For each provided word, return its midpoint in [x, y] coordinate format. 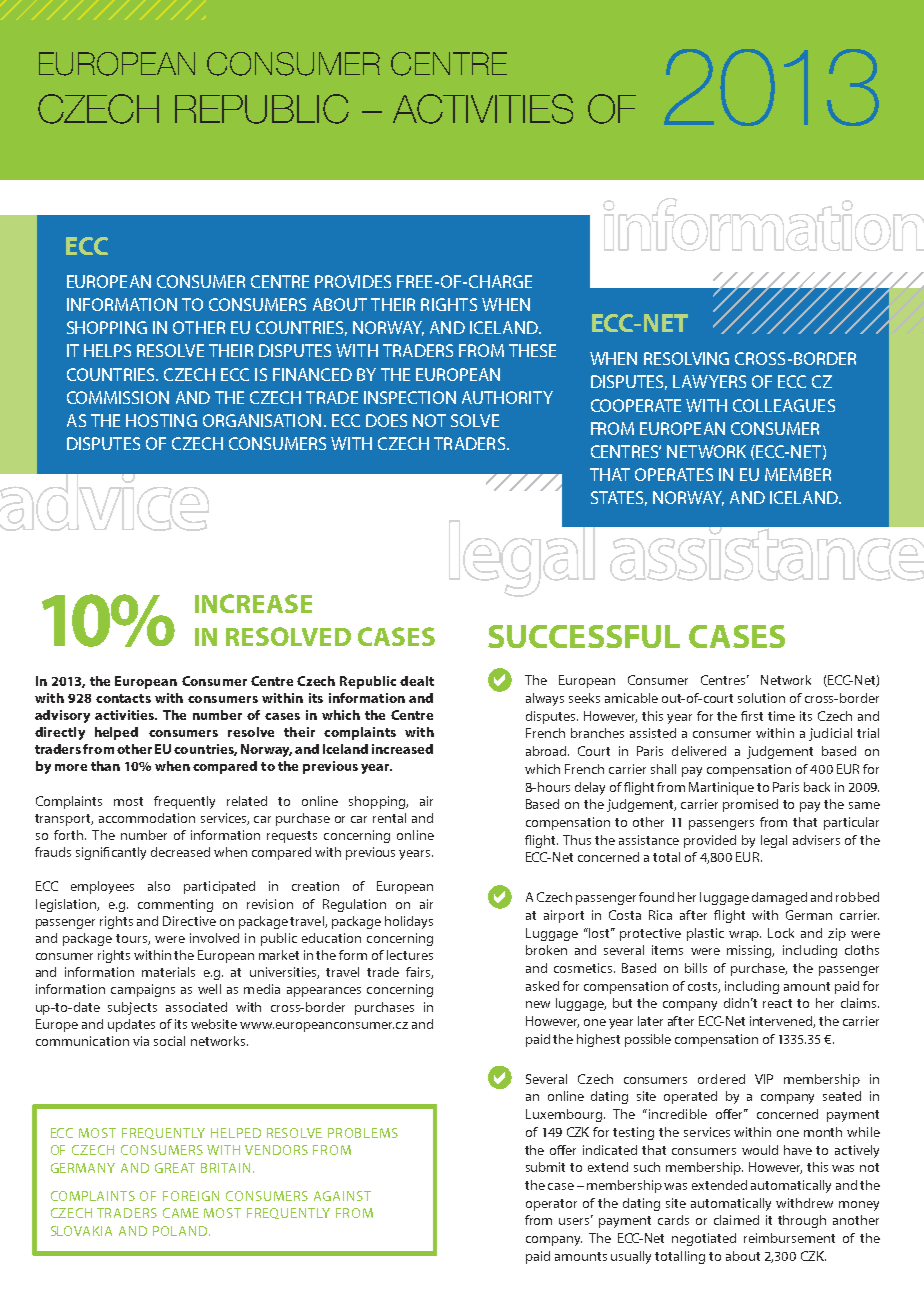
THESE [532, 350]
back [817, 787]
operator [551, 1205]
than [105, 766]
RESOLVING [686, 358]
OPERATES [674, 474]
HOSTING [161, 420]
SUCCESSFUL [584, 636]
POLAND [181, 1231]
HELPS [107, 350]
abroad [547, 751]
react [777, 1003]
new [538, 1004]
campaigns [143, 990]
